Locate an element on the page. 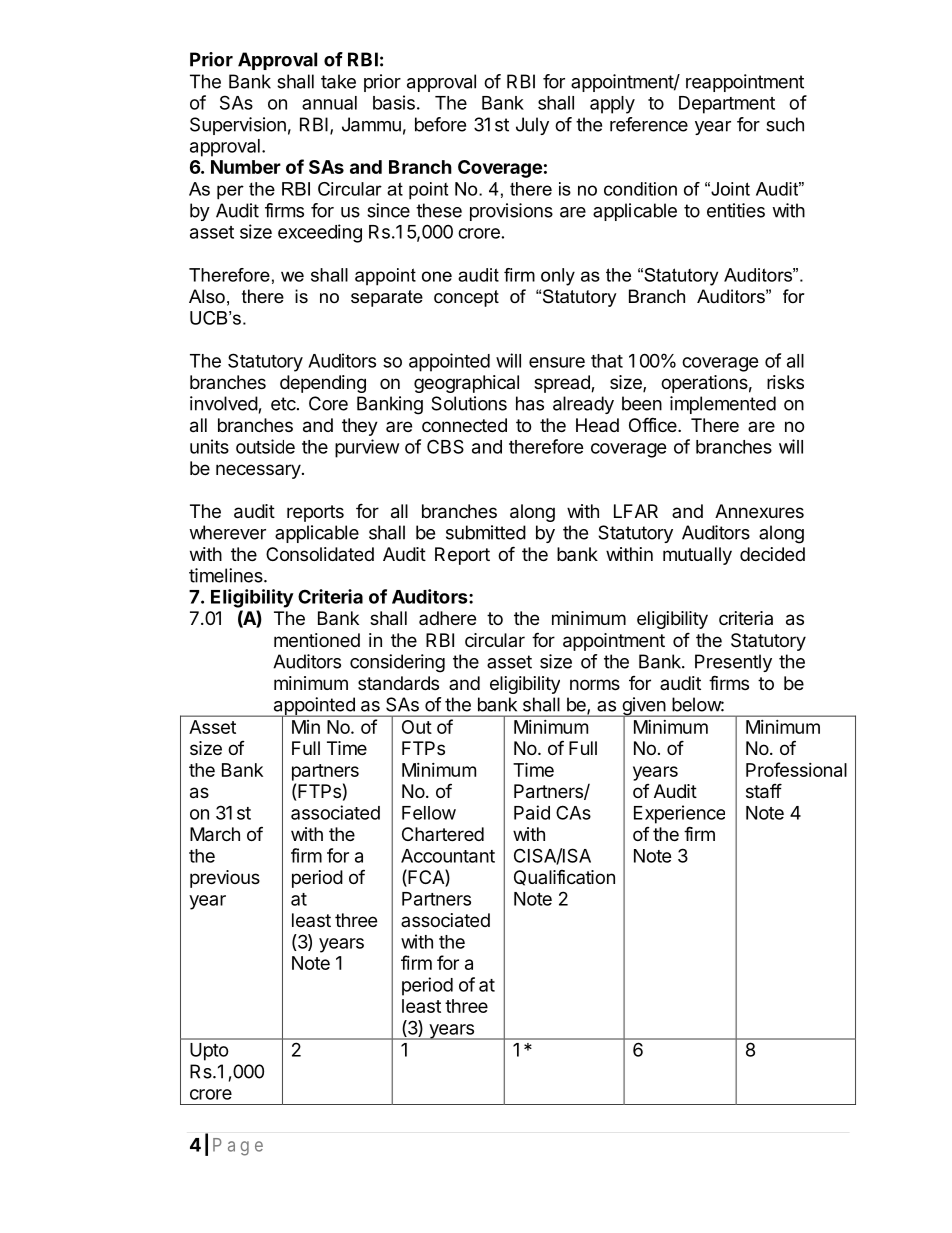 The image size is (952, 1233). Supervision is located at coordinates (238, 126).
